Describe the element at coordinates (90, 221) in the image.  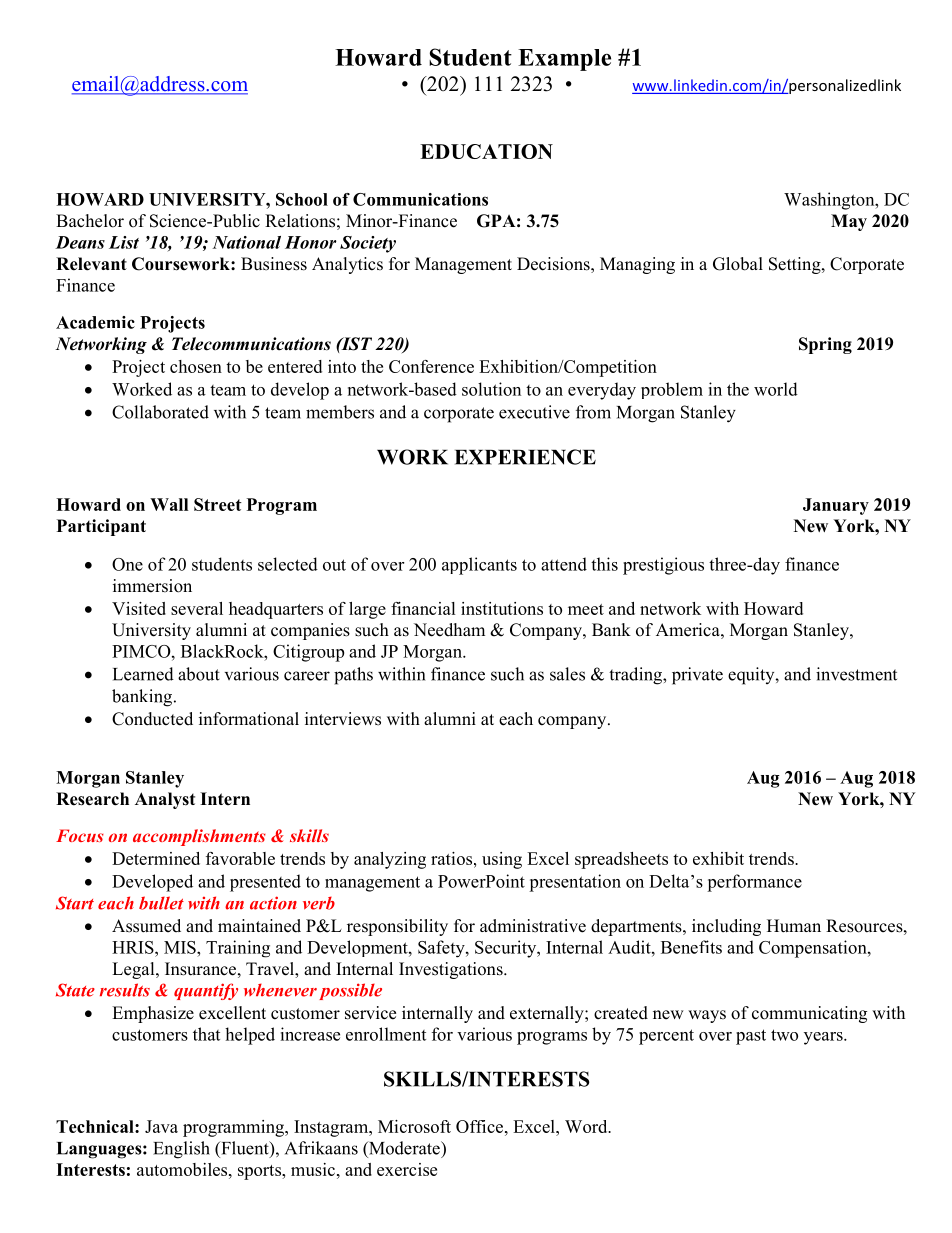
I see `Bachelor` at that location.
